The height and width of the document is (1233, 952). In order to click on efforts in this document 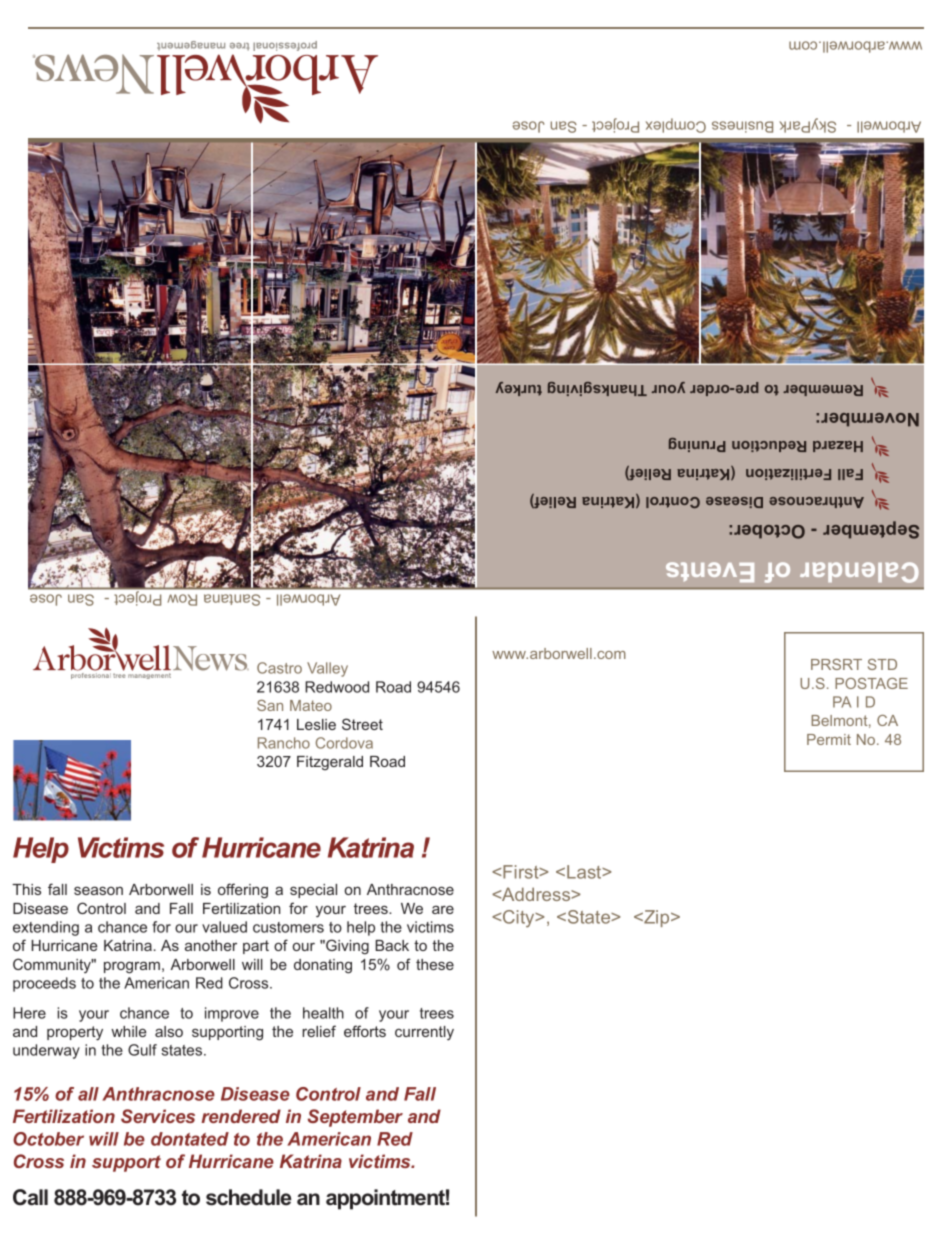, I will do `click(365, 1031)`.
